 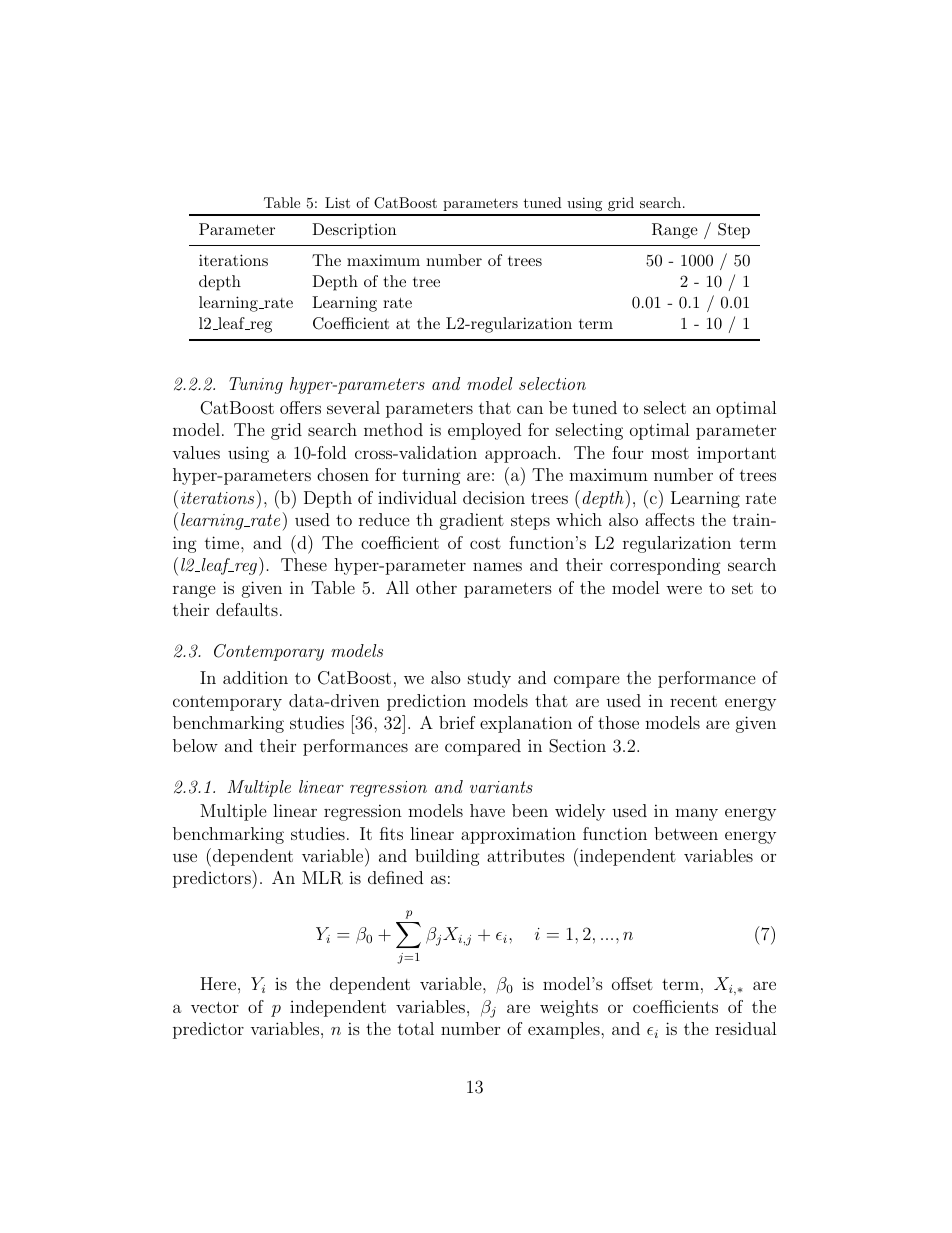 I want to click on vector, so click(x=215, y=1007).
